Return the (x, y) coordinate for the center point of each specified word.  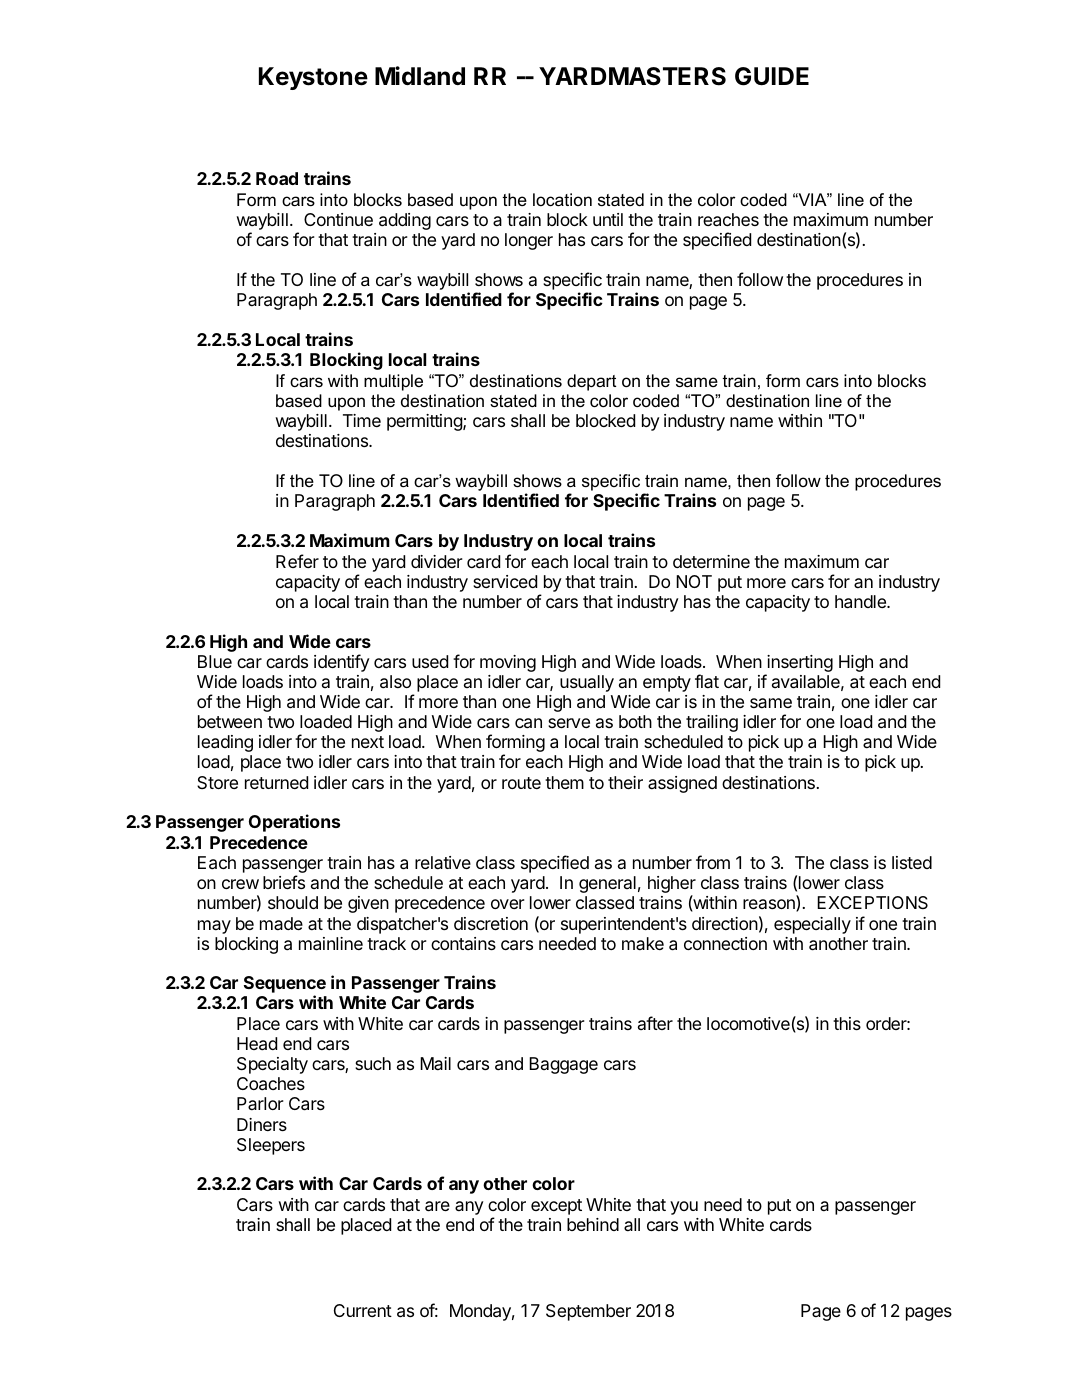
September (588, 1312)
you (684, 1208)
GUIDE (772, 76)
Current (363, 1310)
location (562, 200)
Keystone (313, 78)
